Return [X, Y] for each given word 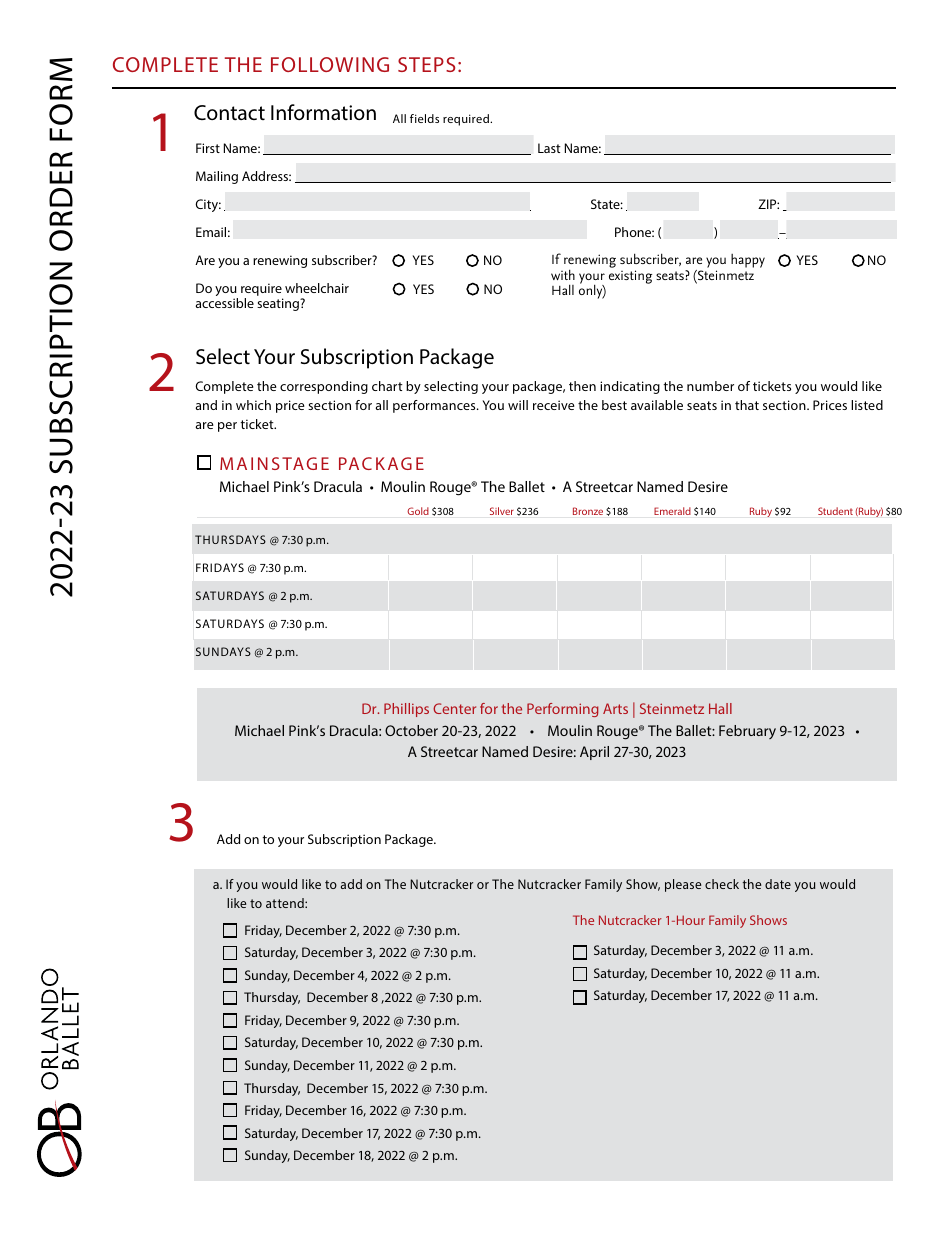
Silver [502, 511]
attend [286, 903]
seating [279, 304]
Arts [615, 708]
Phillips [406, 710]
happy [748, 261]
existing [630, 277]
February [747, 732]
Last [549, 148]
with [563, 274]
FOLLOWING [330, 64]
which [253, 405]
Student [835, 511]
